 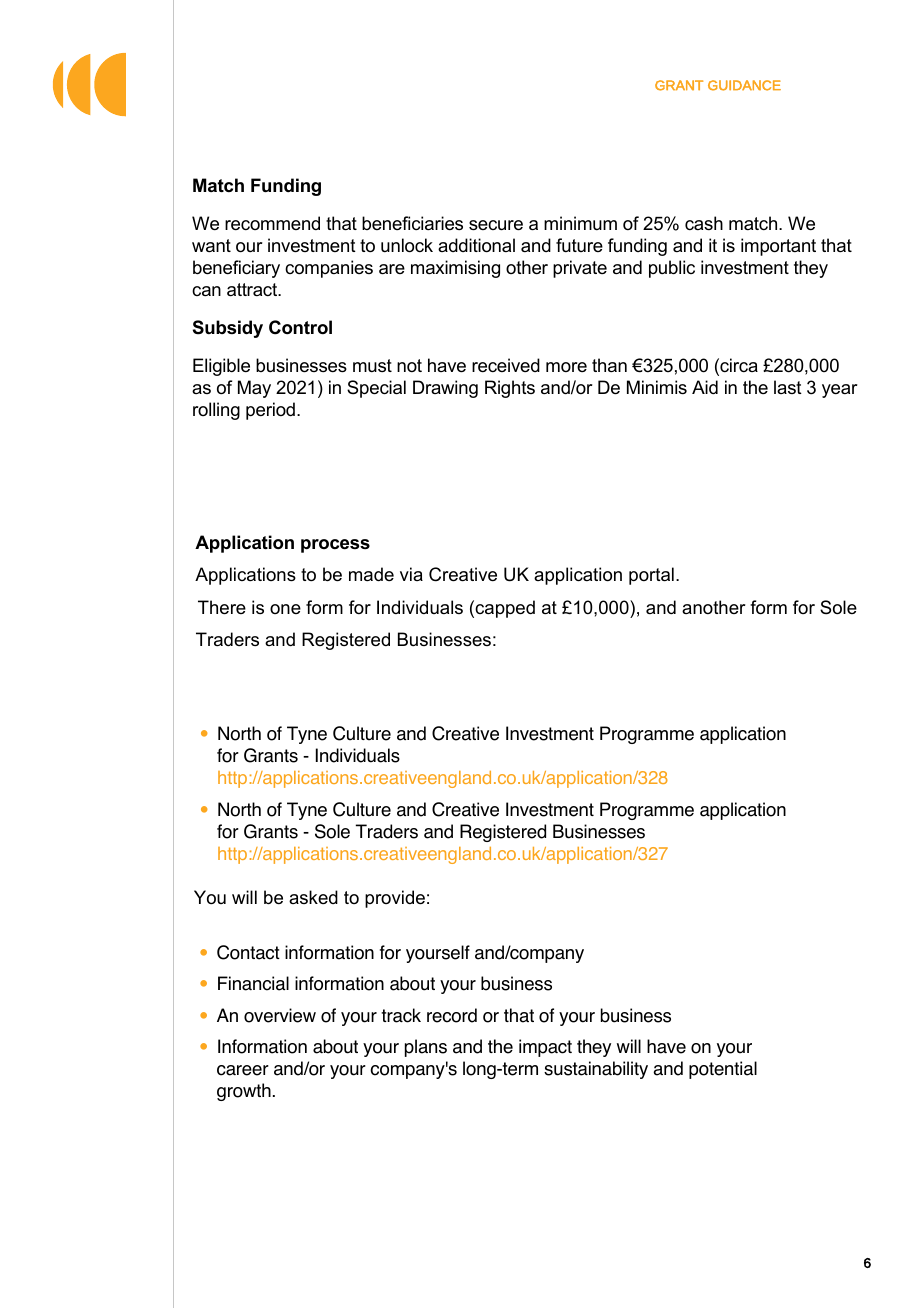 I want to click on one, so click(x=285, y=609).
